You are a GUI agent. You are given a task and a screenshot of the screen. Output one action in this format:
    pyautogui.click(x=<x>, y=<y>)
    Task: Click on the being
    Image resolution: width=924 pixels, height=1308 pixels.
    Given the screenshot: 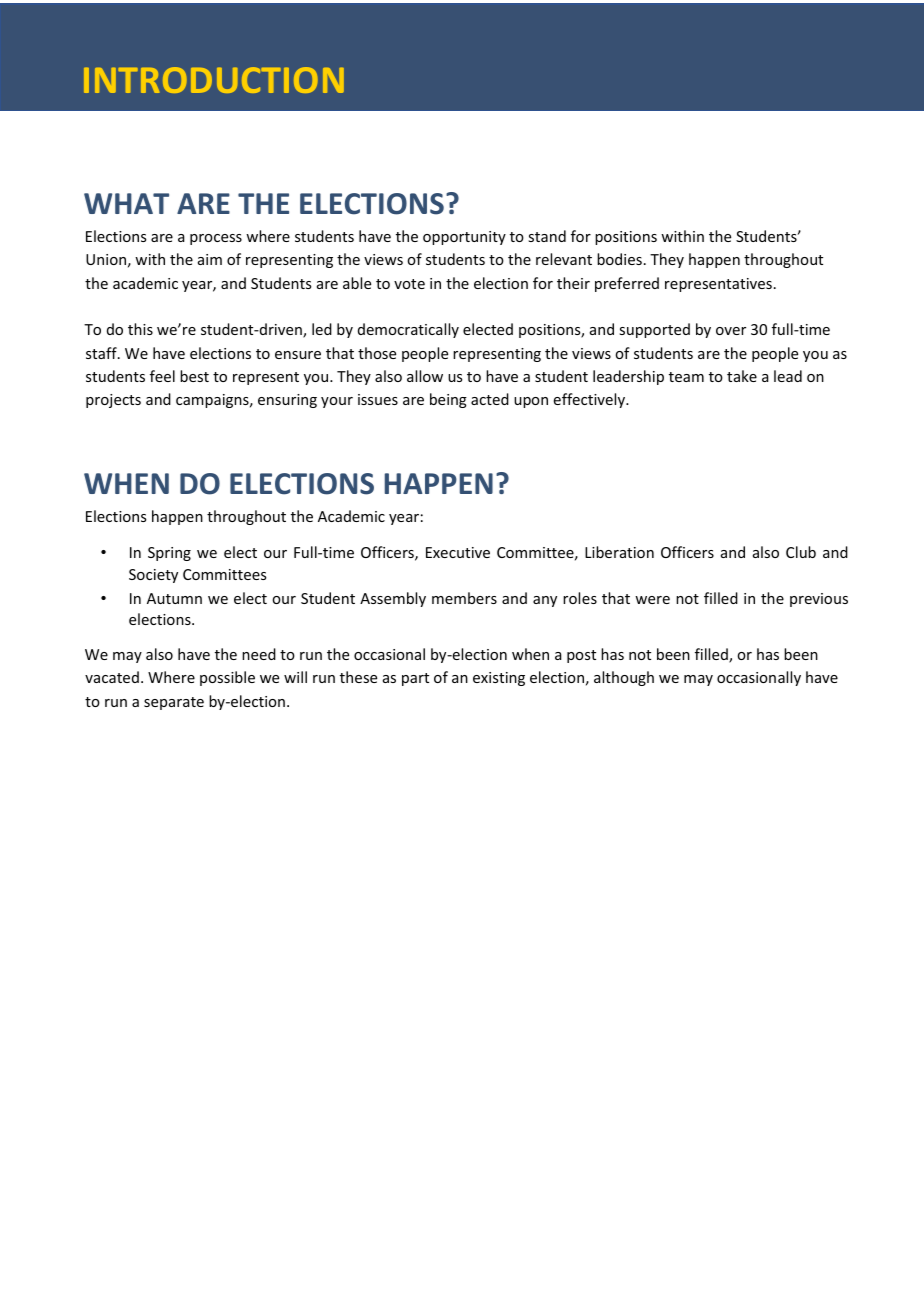 What is the action you would take?
    pyautogui.click(x=448, y=400)
